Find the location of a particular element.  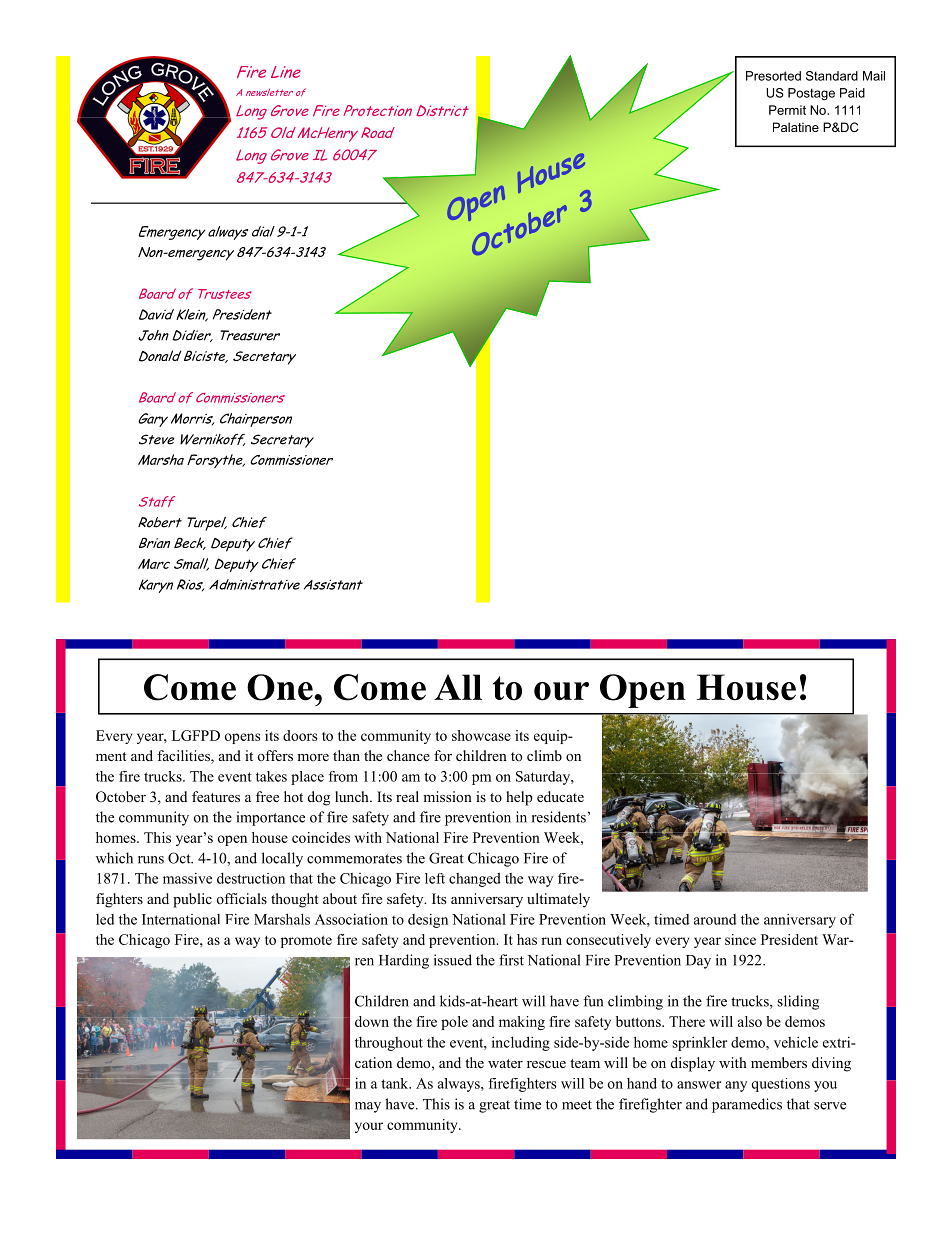

may is located at coordinates (368, 1107).
